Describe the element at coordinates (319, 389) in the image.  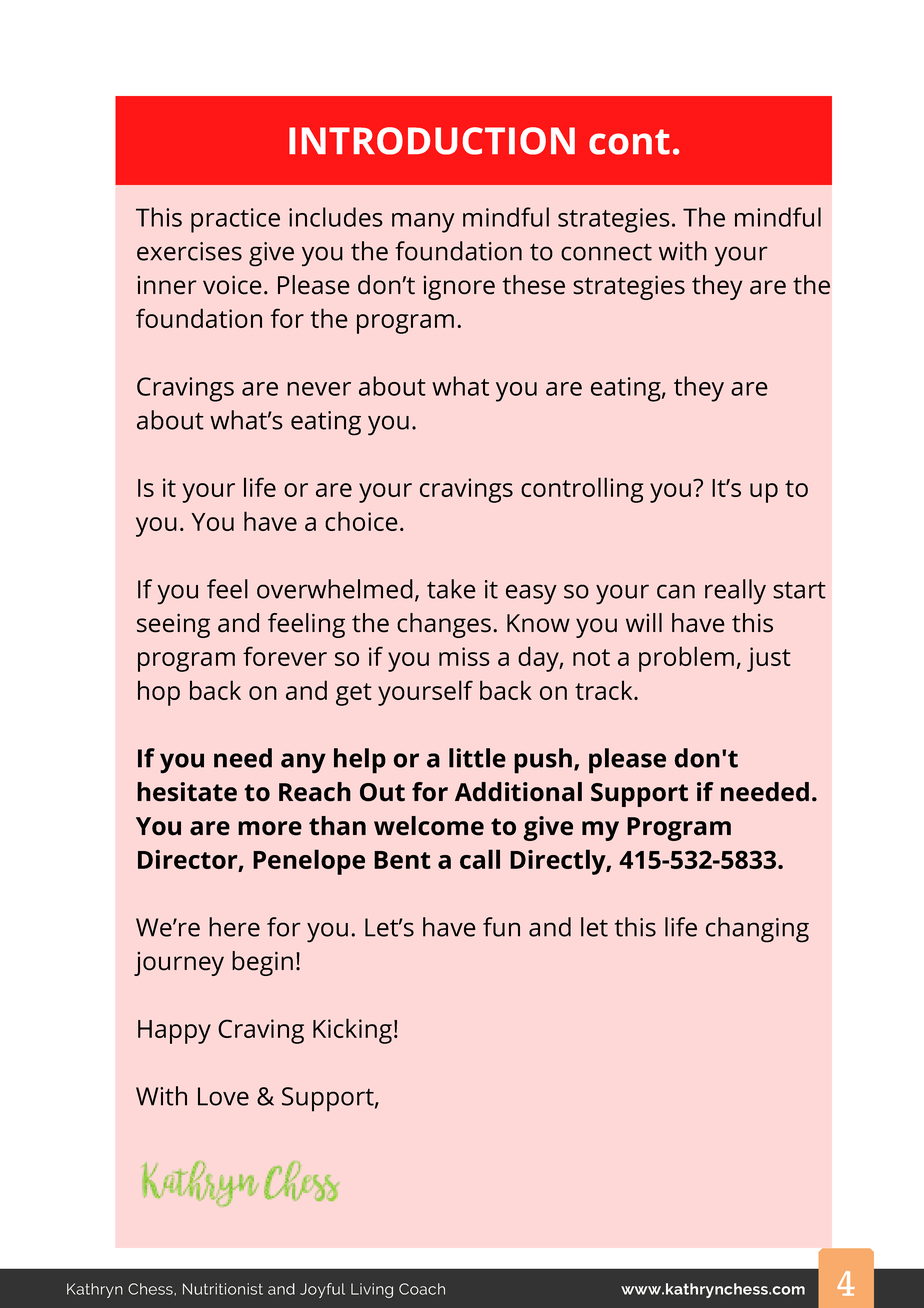
I see `never` at that location.
